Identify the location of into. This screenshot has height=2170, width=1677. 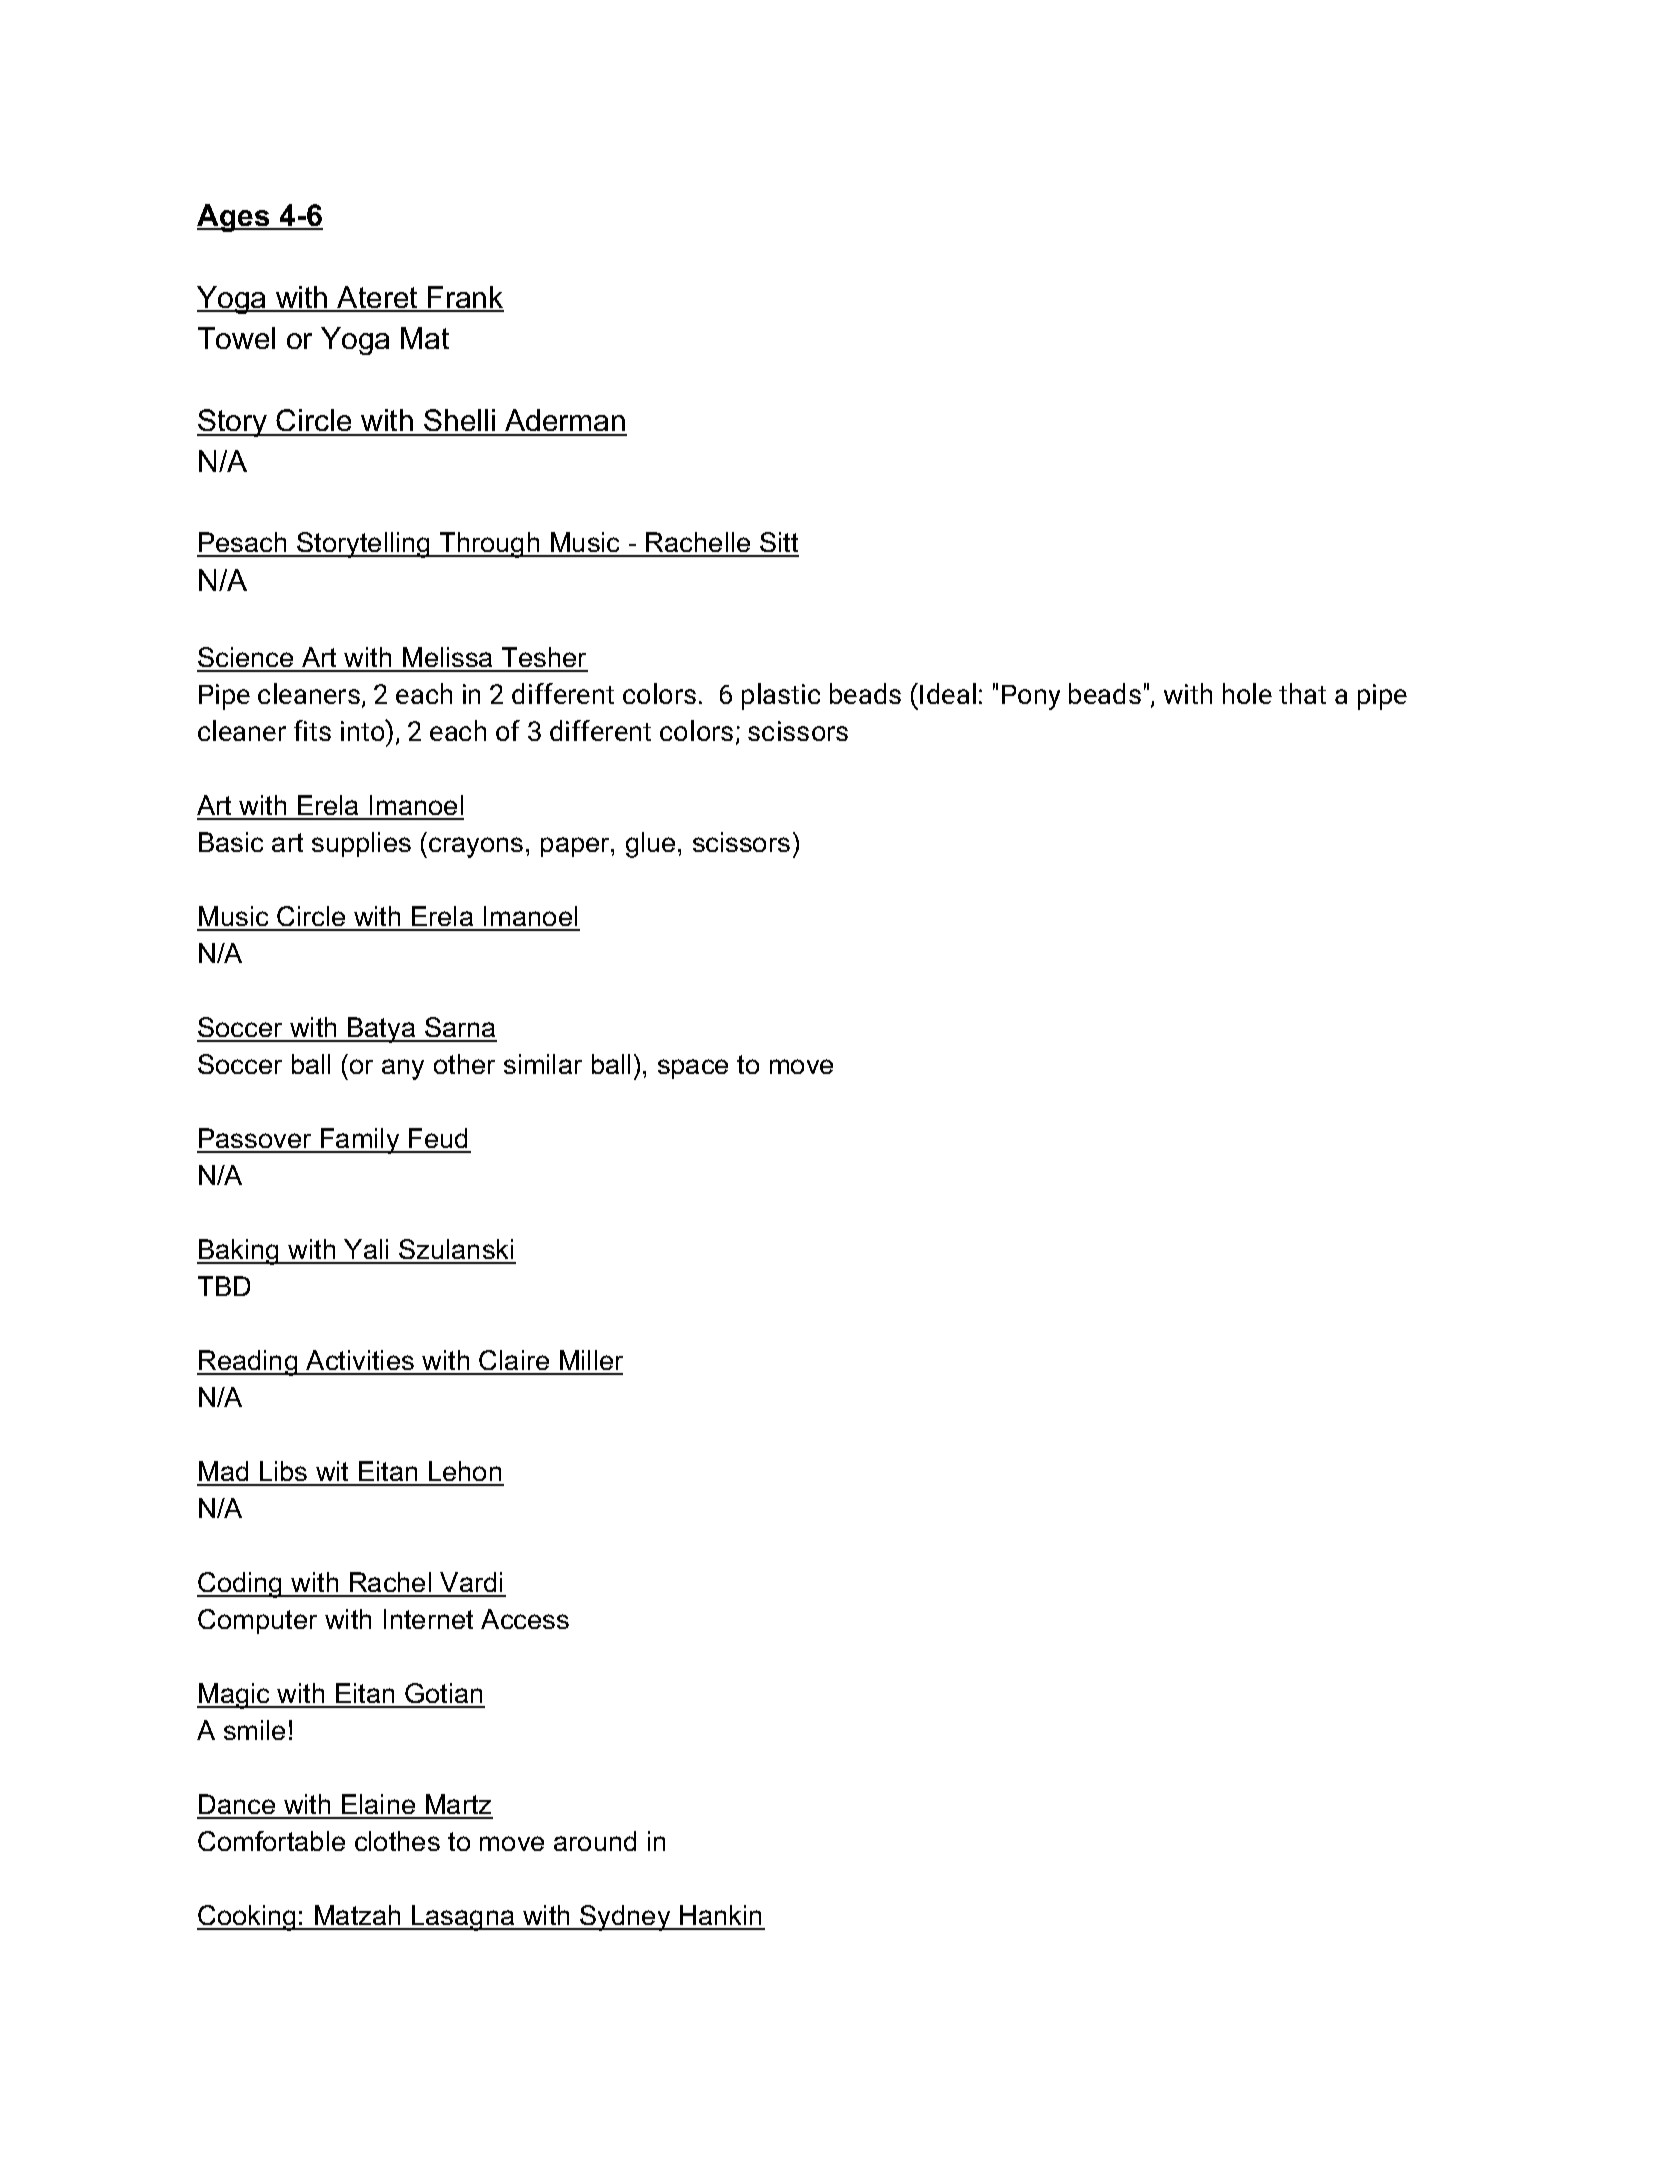
(364, 730).
